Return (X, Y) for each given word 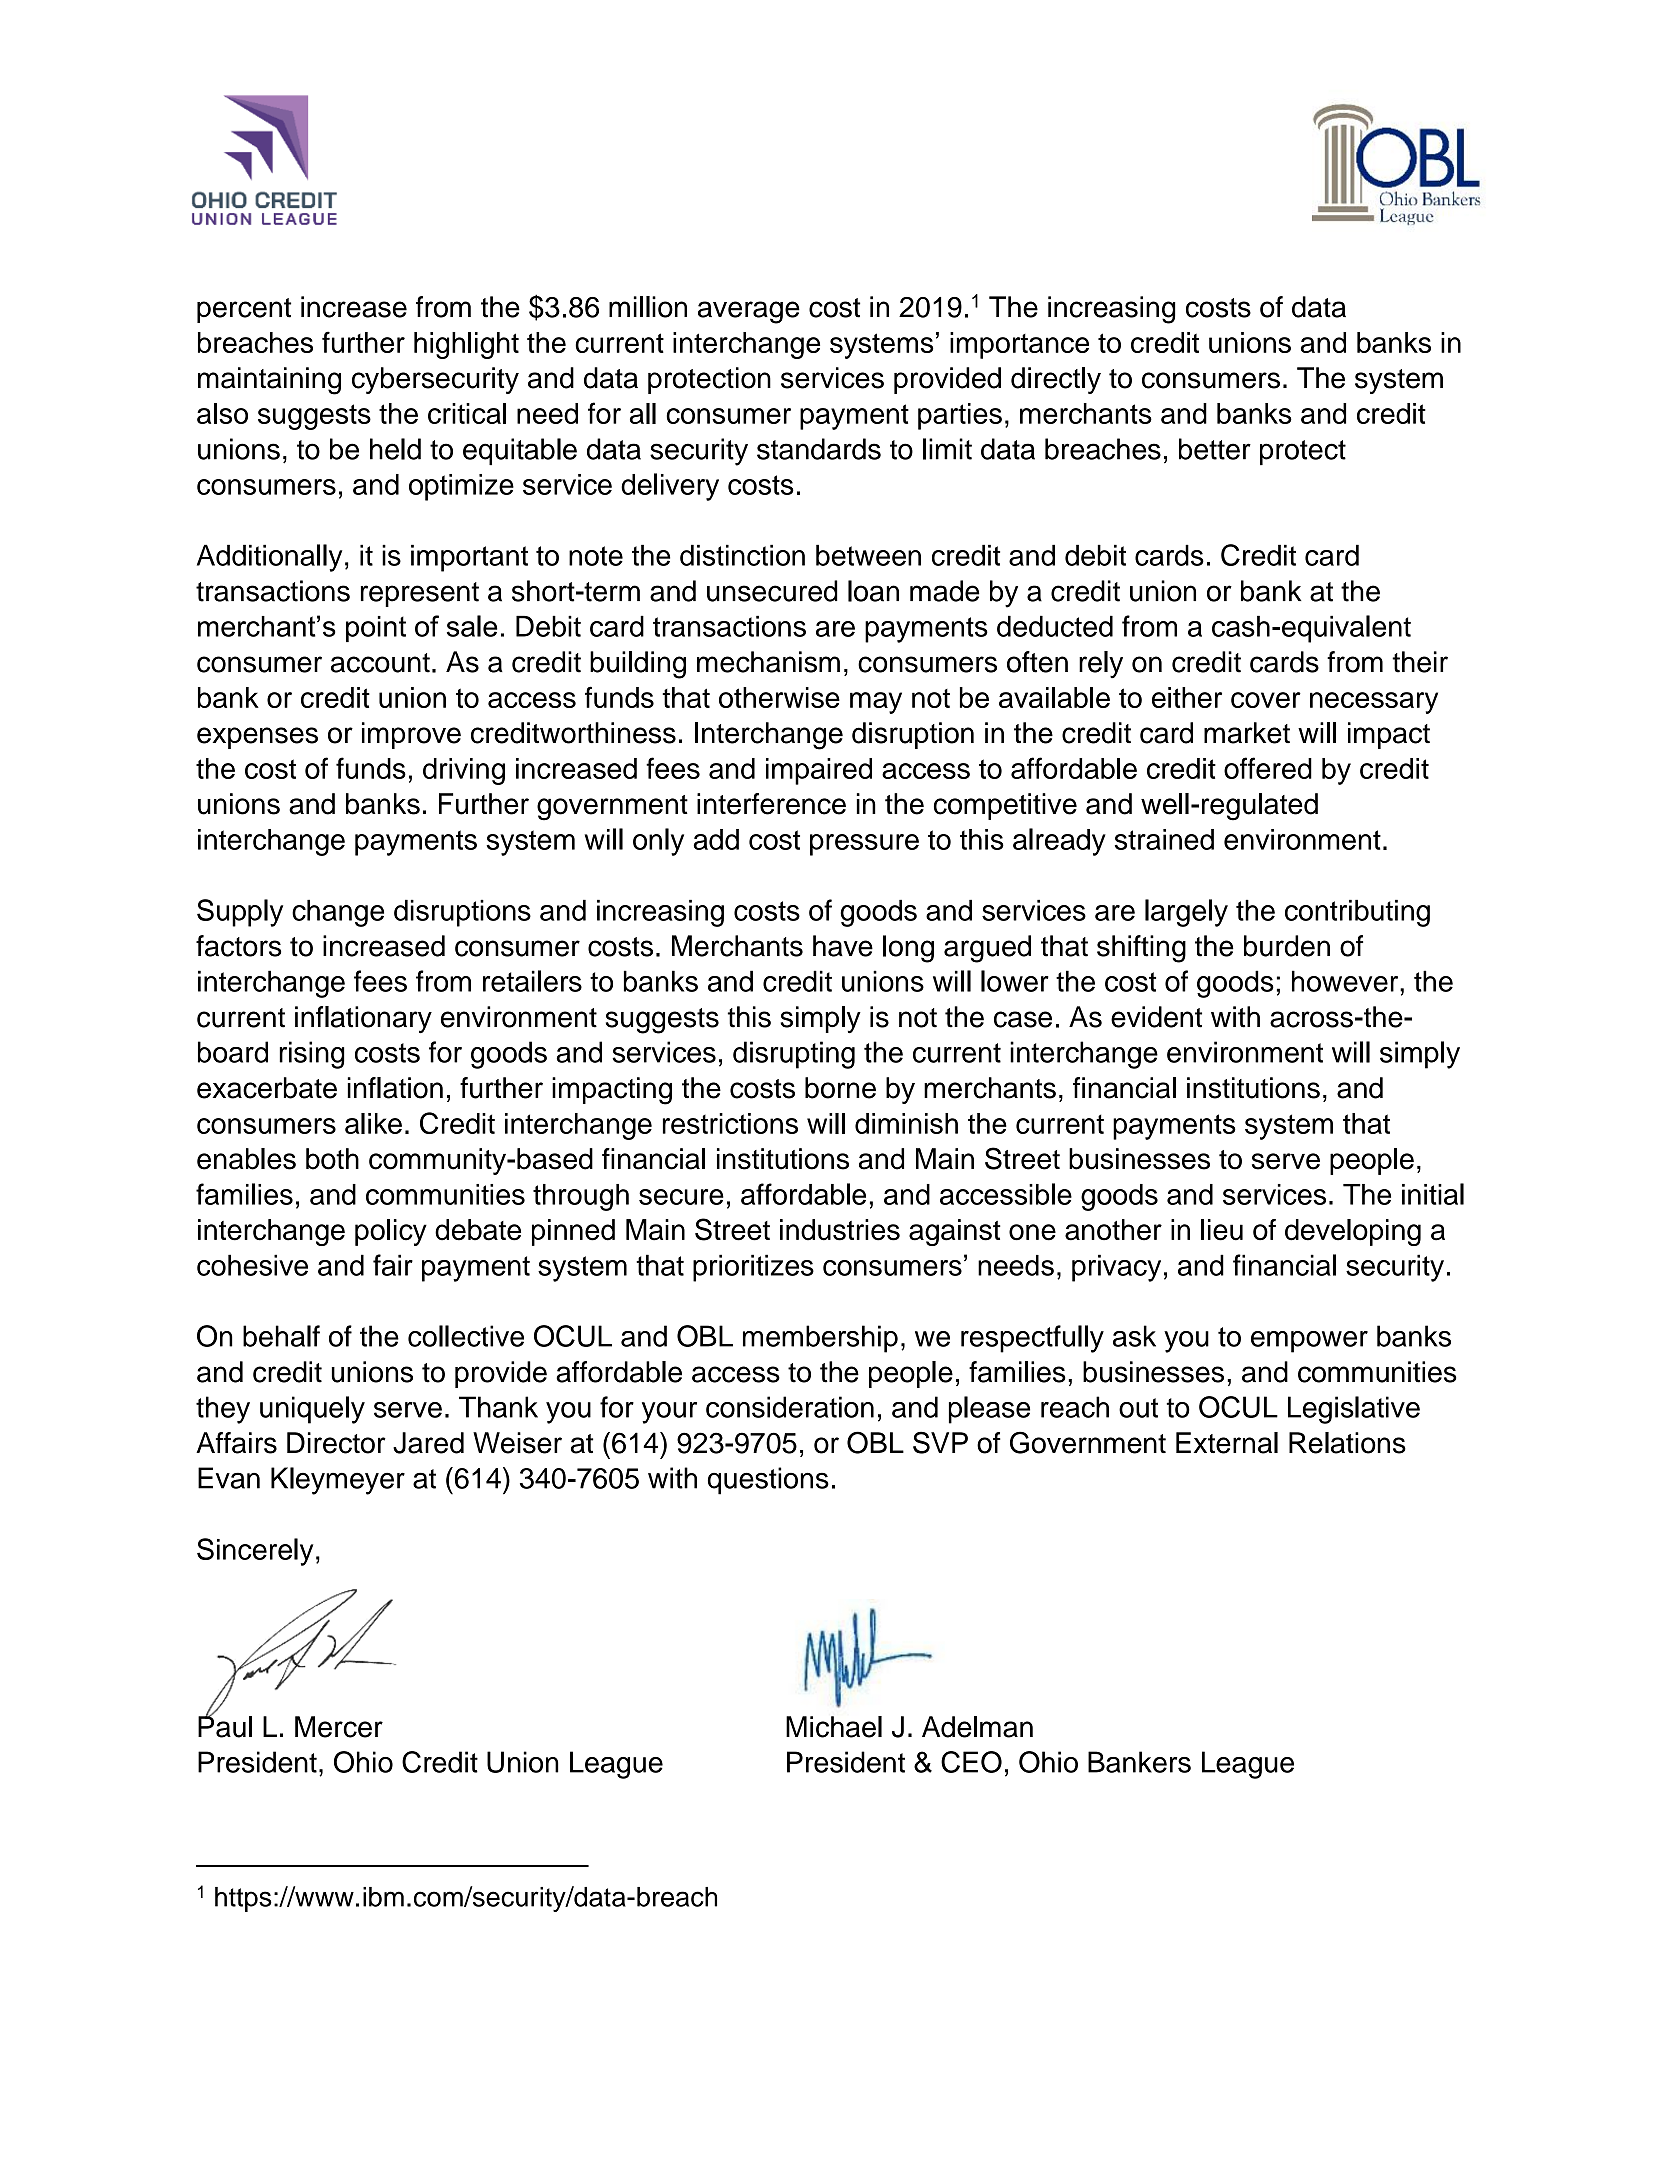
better (1215, 449)
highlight (466, 345)
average (749, 312)
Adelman (977, 1727)
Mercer (339, 1727)
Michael (834, 1727)
